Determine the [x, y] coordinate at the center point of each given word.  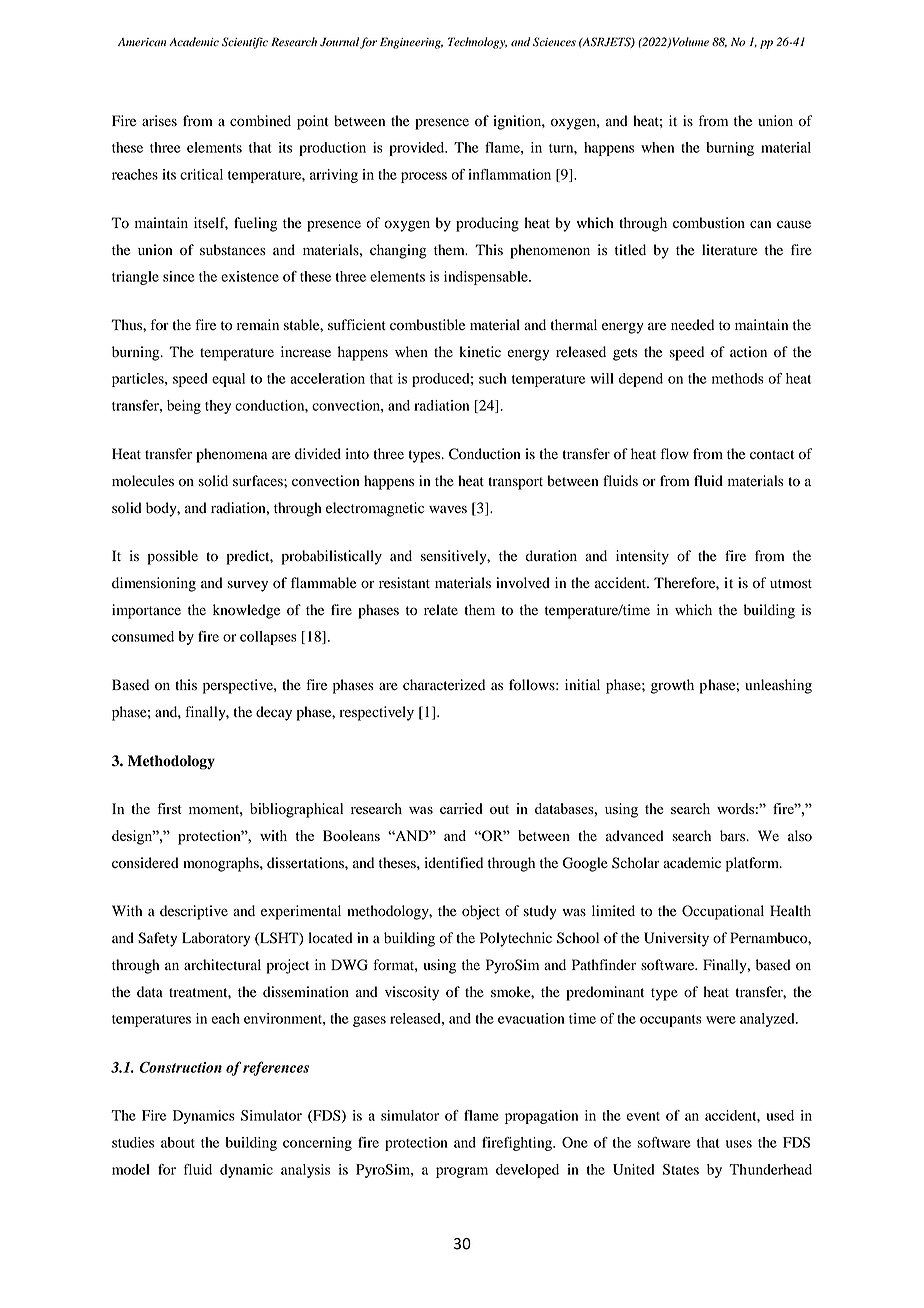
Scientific [245, 43]
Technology [477, 43]
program [462, 1172]
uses [739, 1144]
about [178, 1142]
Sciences [554, 42]
